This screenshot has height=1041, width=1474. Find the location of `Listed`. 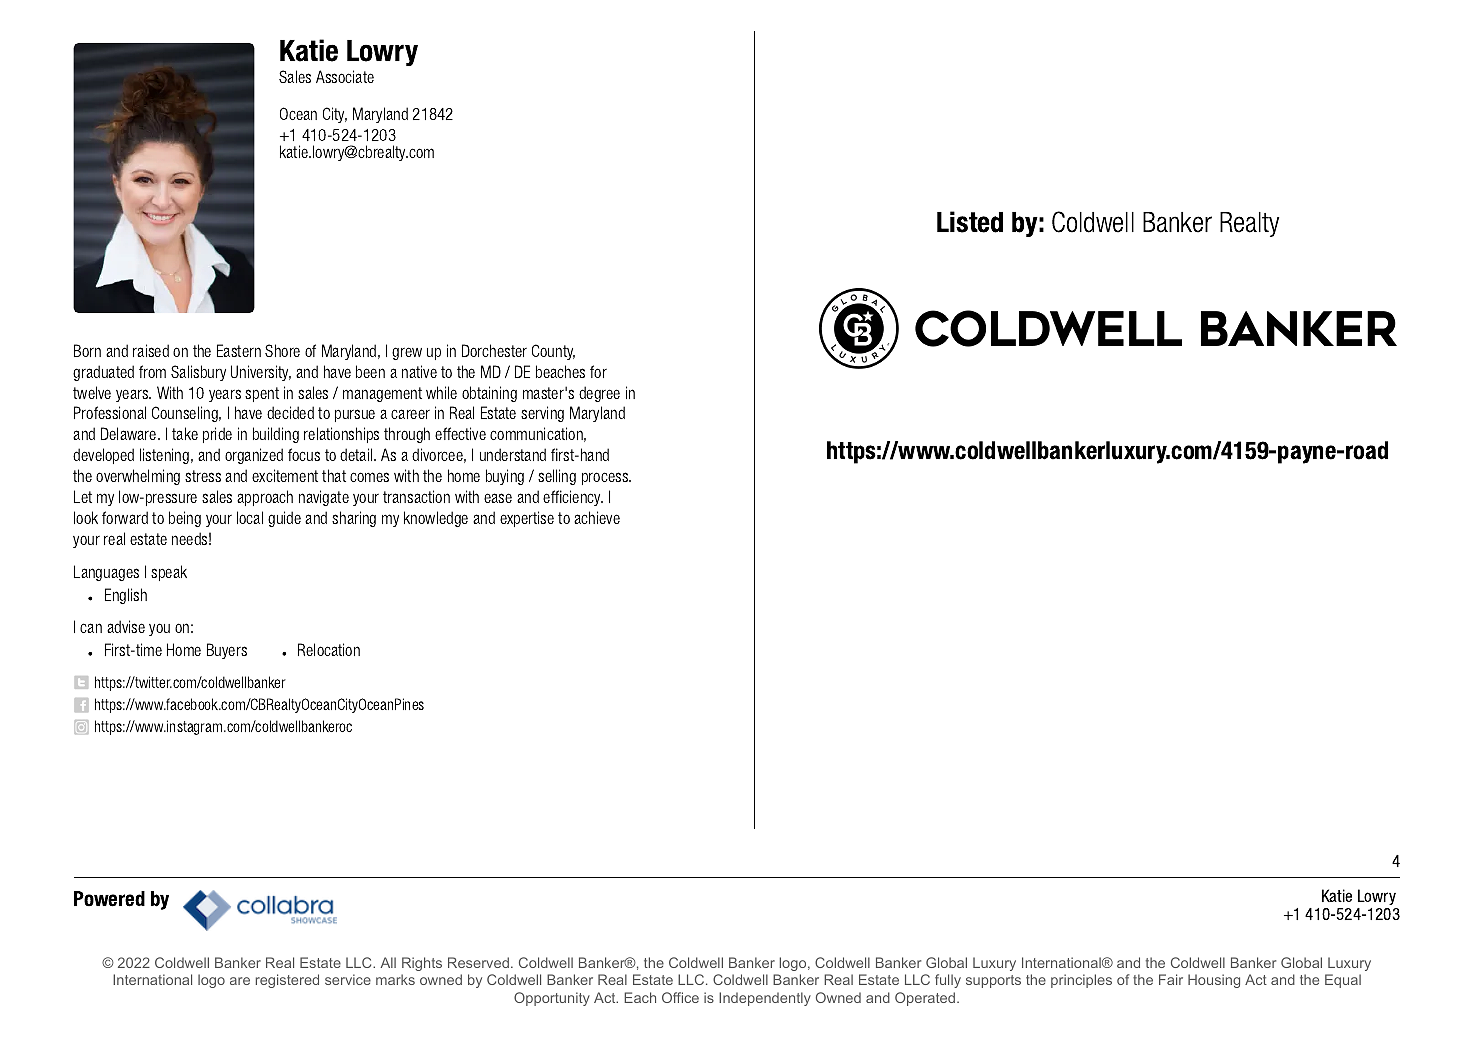

Listed is located at coordinates (970, 222).
